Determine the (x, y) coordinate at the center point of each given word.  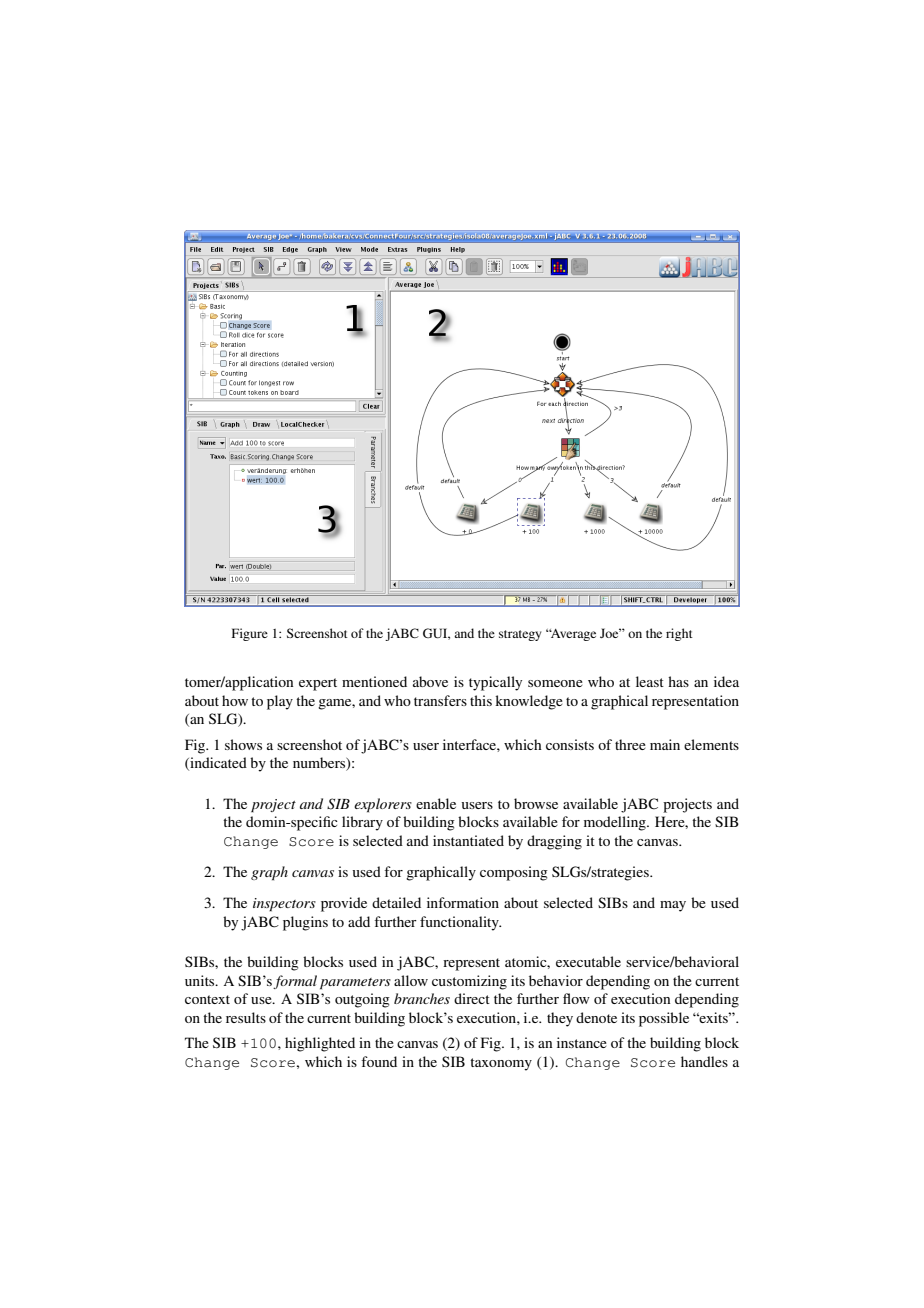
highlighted (320, 1044)
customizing (469, 982)
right (679, 634)
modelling (616, 823)
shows (243, 744)
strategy (520, 635)
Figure (250, 634)
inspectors (284, 905)
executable (588, 961)
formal (295, 982)
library (362, 823)
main (665, 744)
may (673, 906)
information (463, 902)
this (481, 700)
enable (436, 803)
